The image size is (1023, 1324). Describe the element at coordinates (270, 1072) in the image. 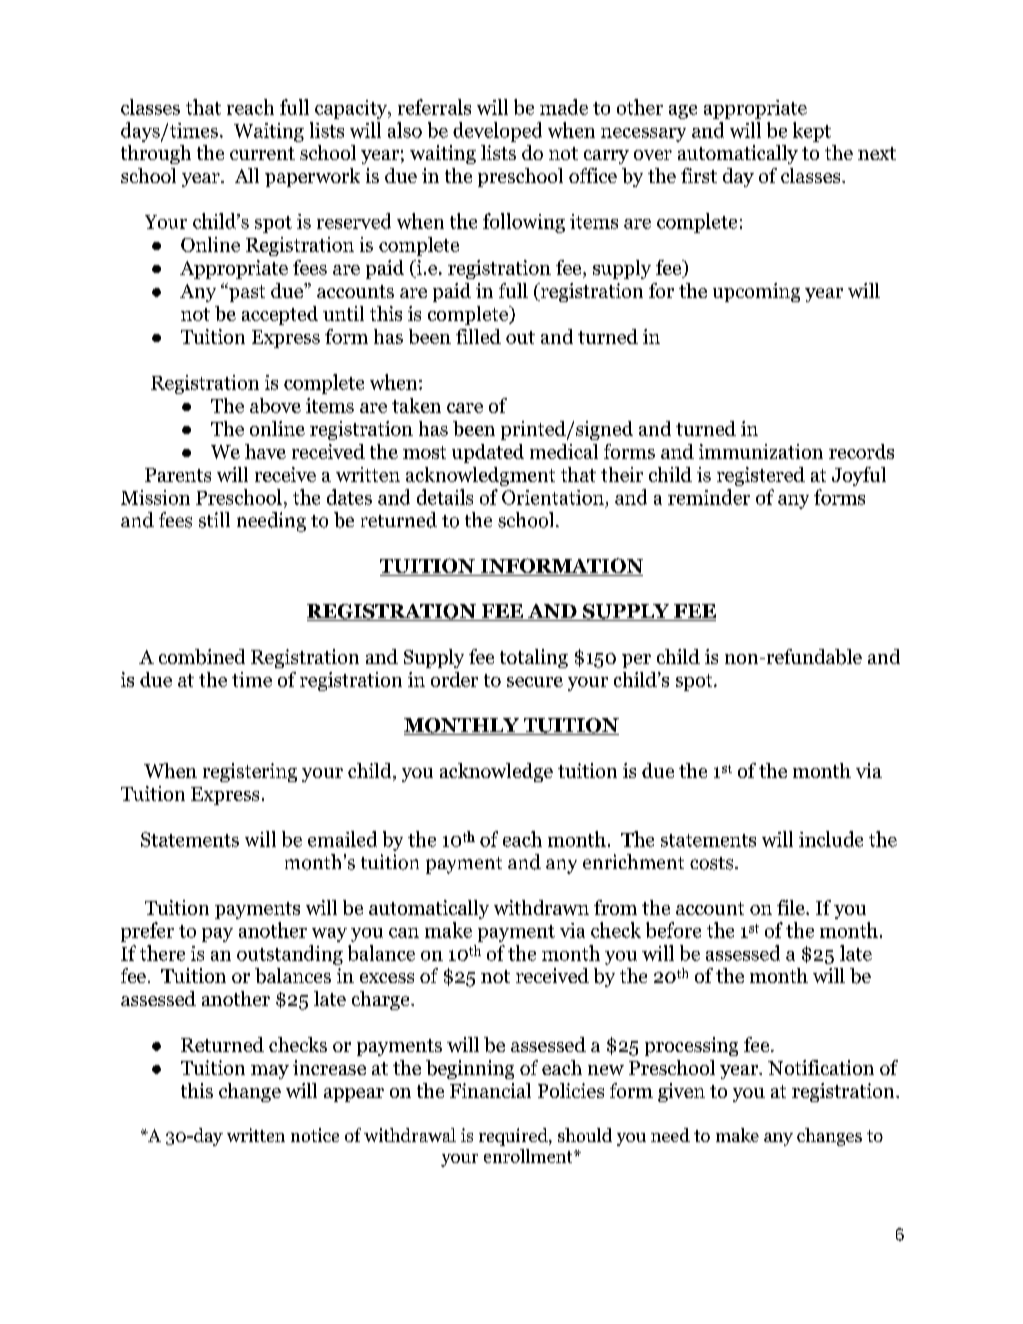

I see `may` at that location.
